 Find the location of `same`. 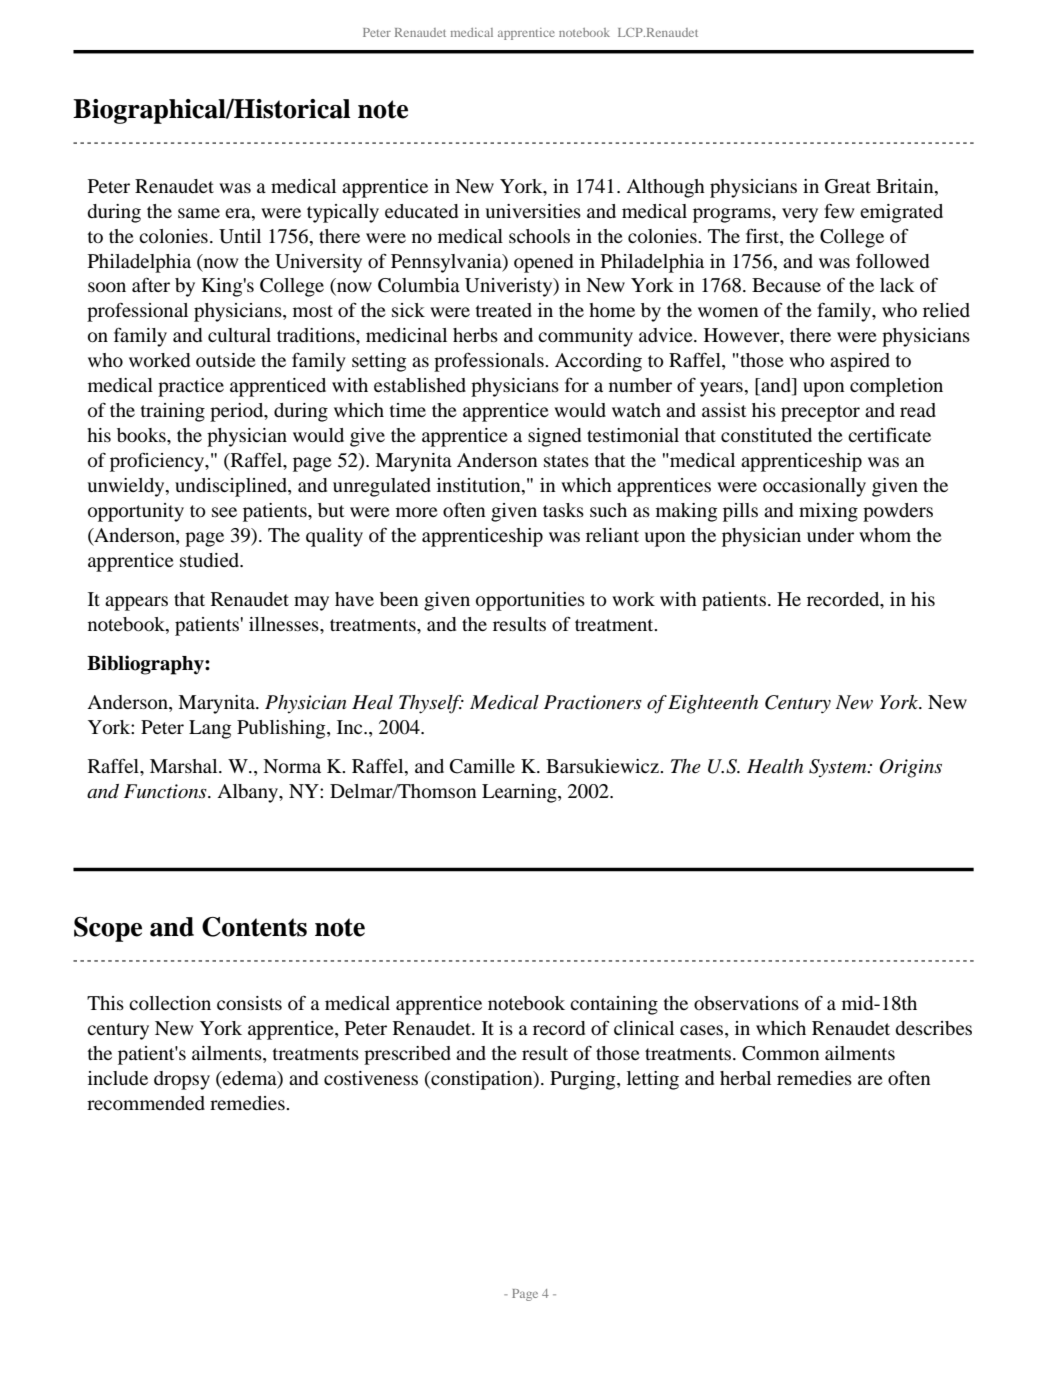

same is located at coordinates (199, 213).
